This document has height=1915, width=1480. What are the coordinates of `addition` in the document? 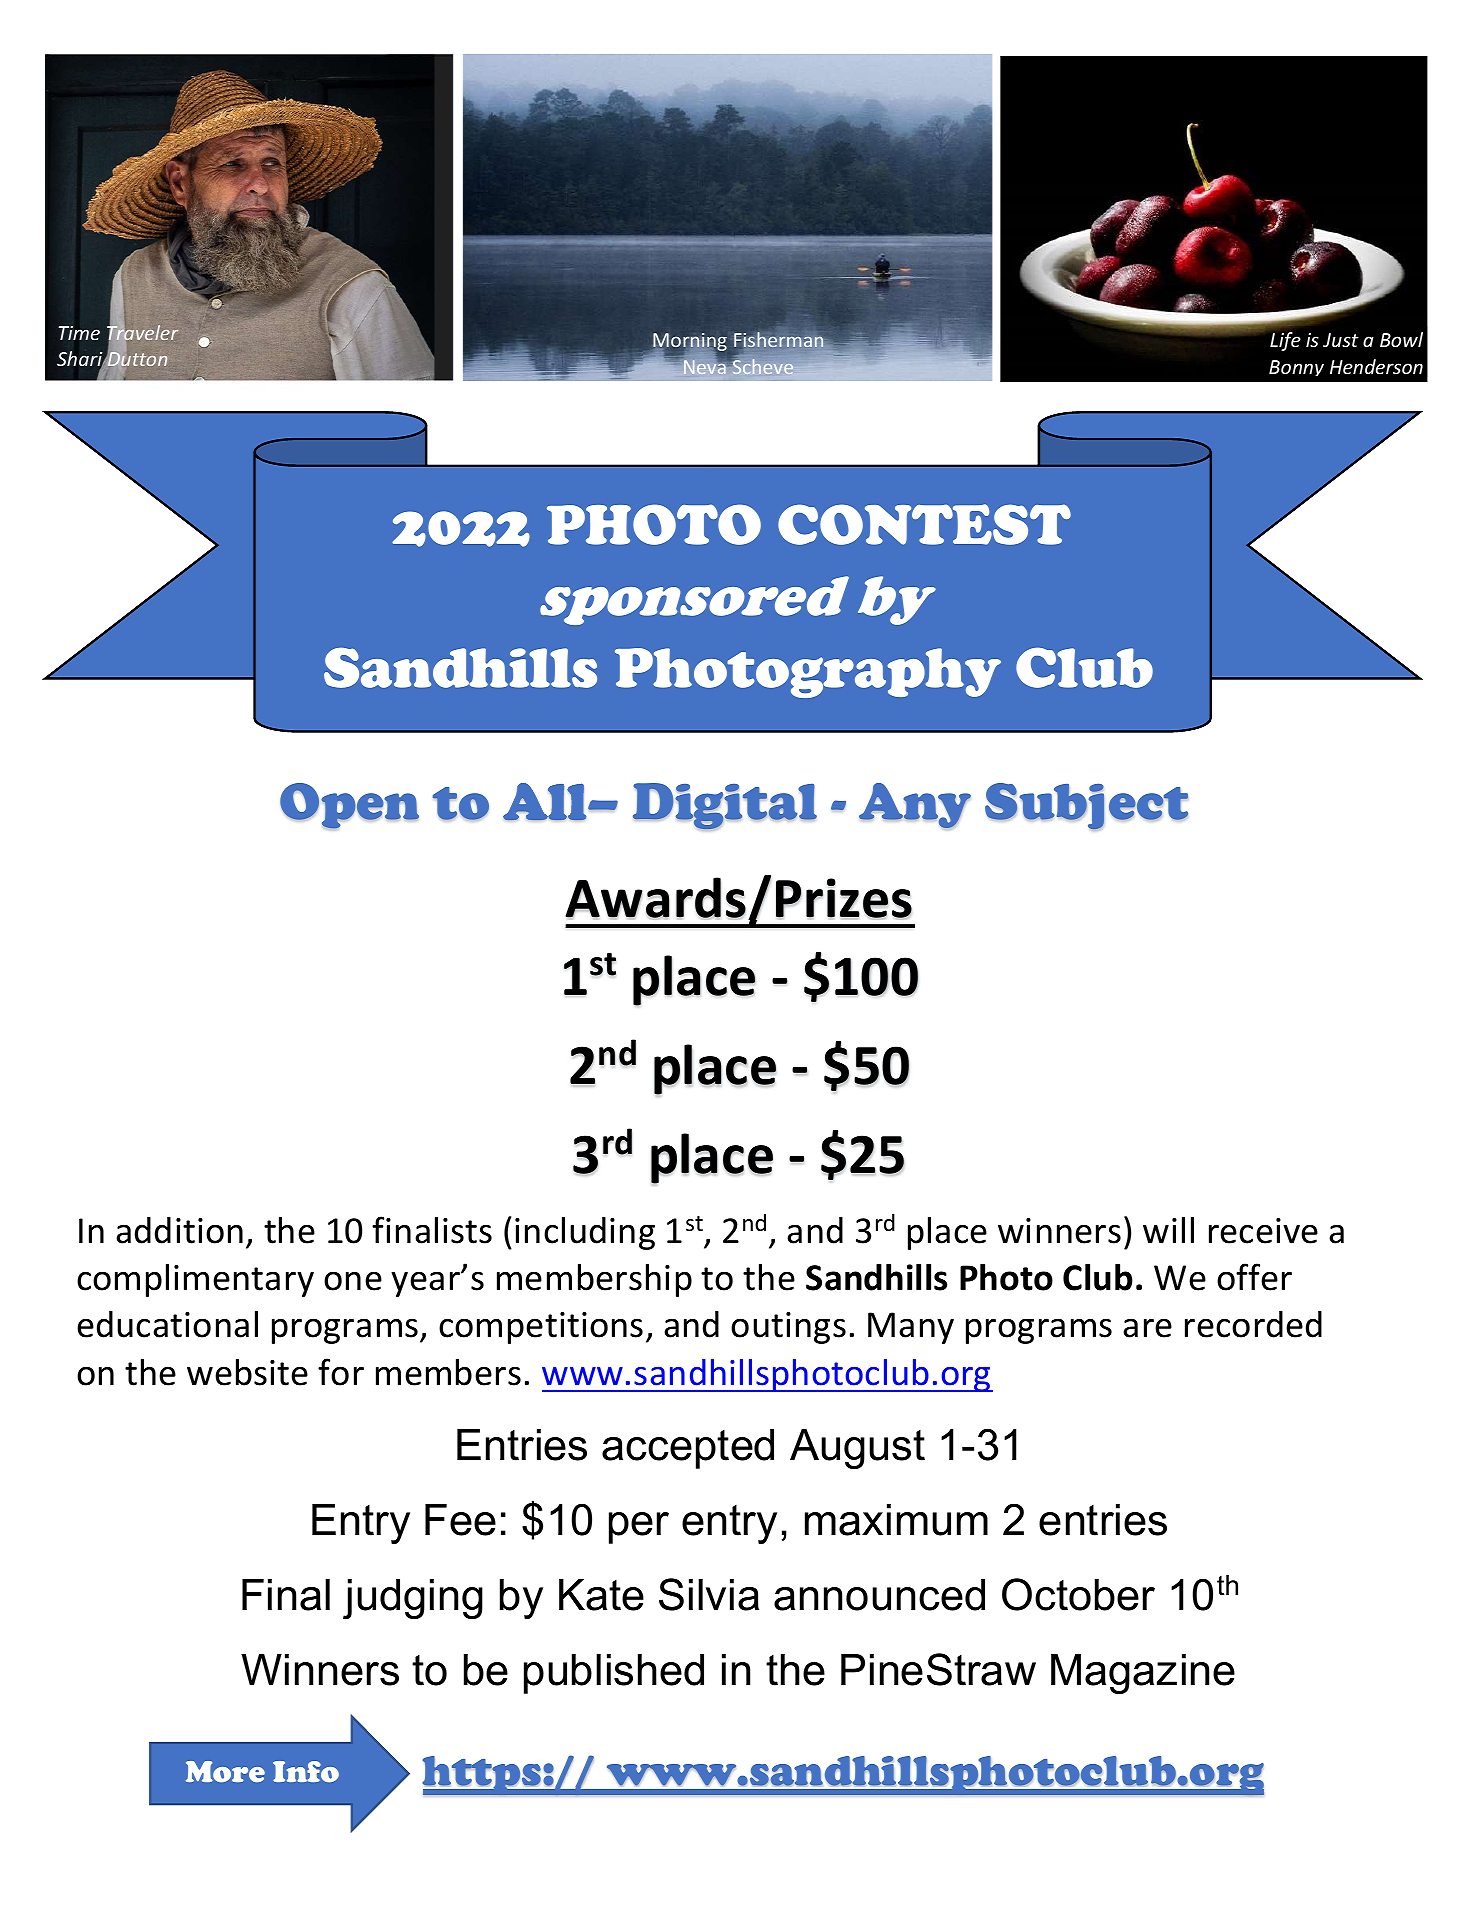 It's located at (179, 1230).
